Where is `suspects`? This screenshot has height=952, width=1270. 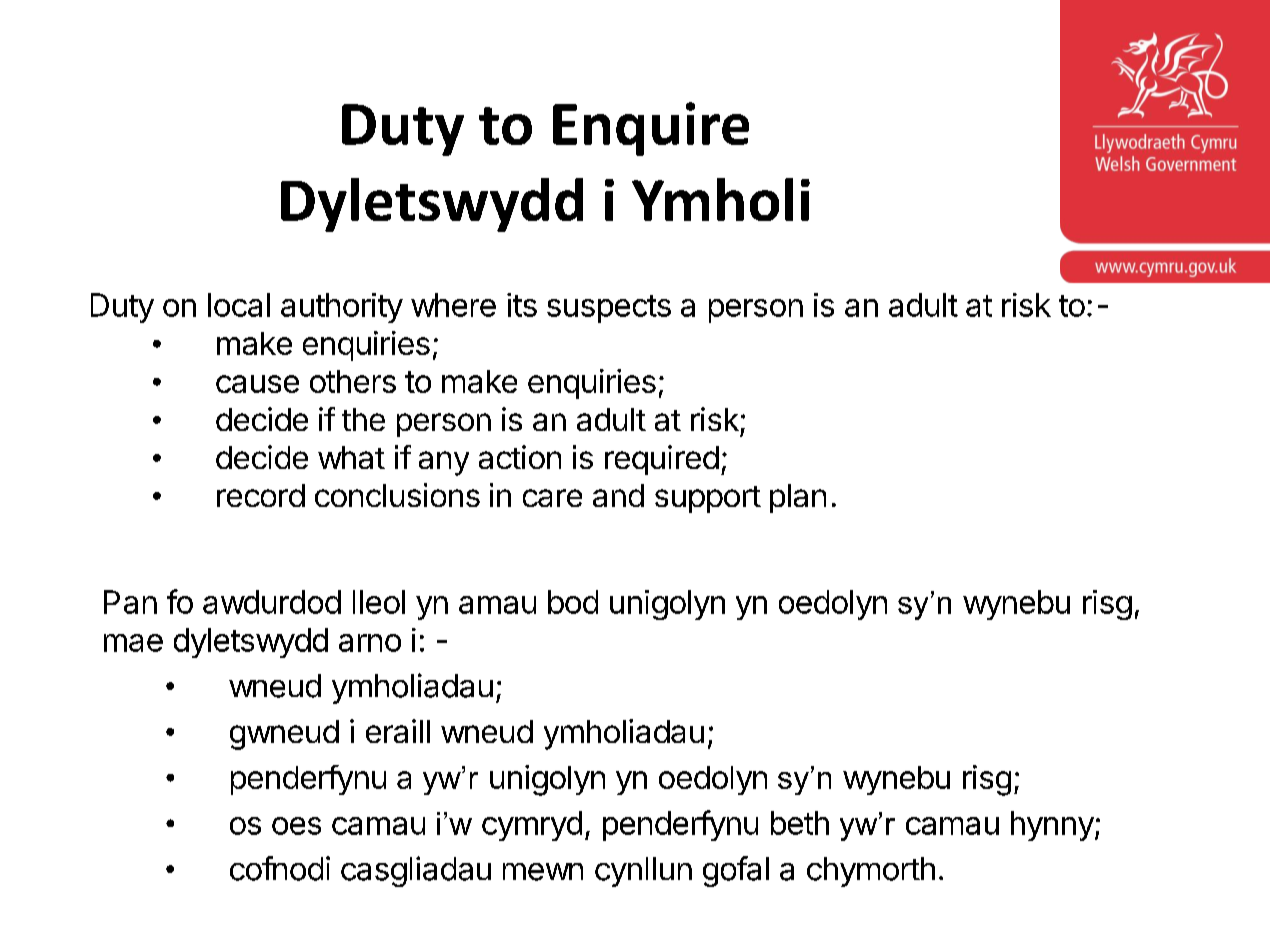
suspects is located at coordinates (609, 309).
